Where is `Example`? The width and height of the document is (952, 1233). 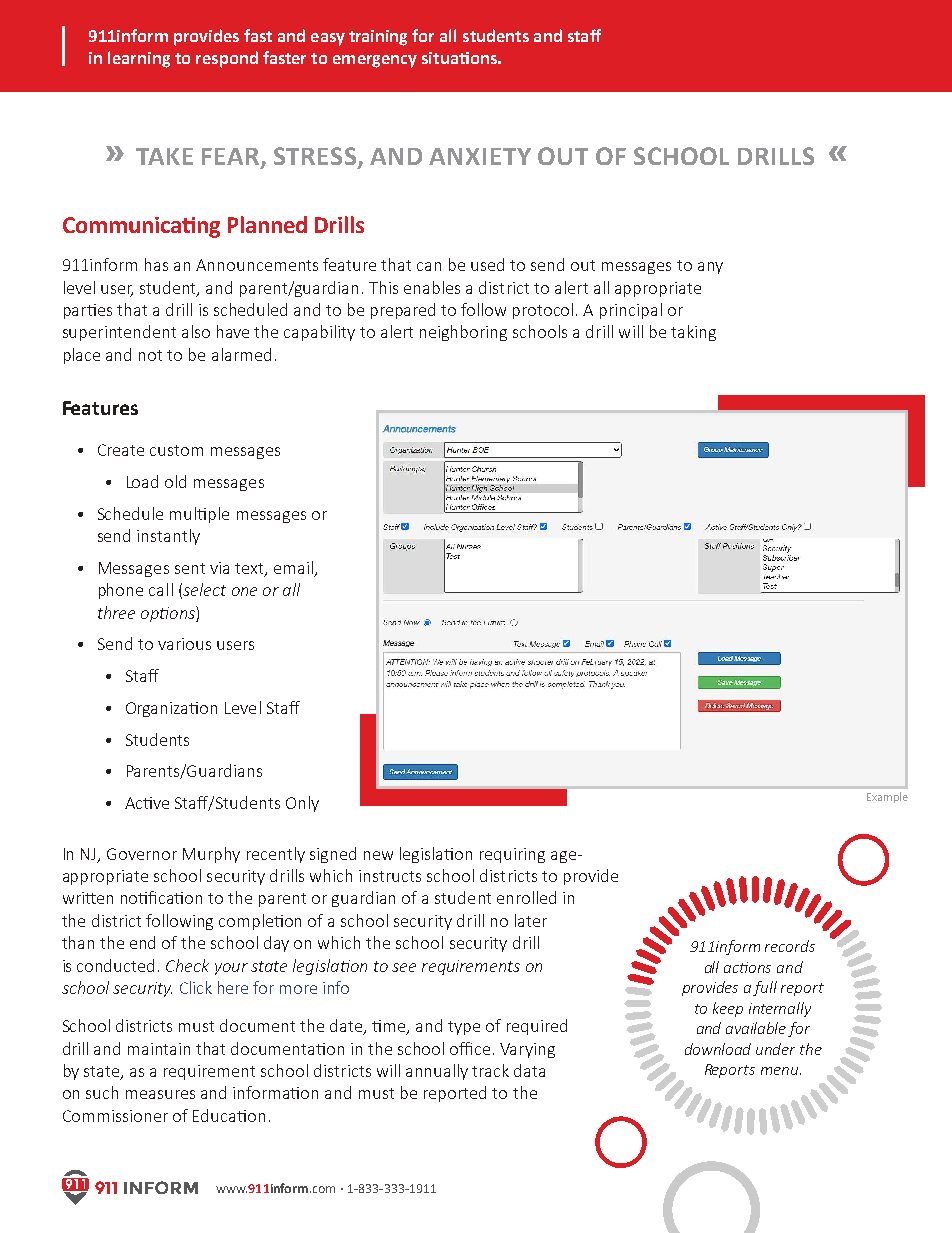
Example is located at coordinates (887, 797).
